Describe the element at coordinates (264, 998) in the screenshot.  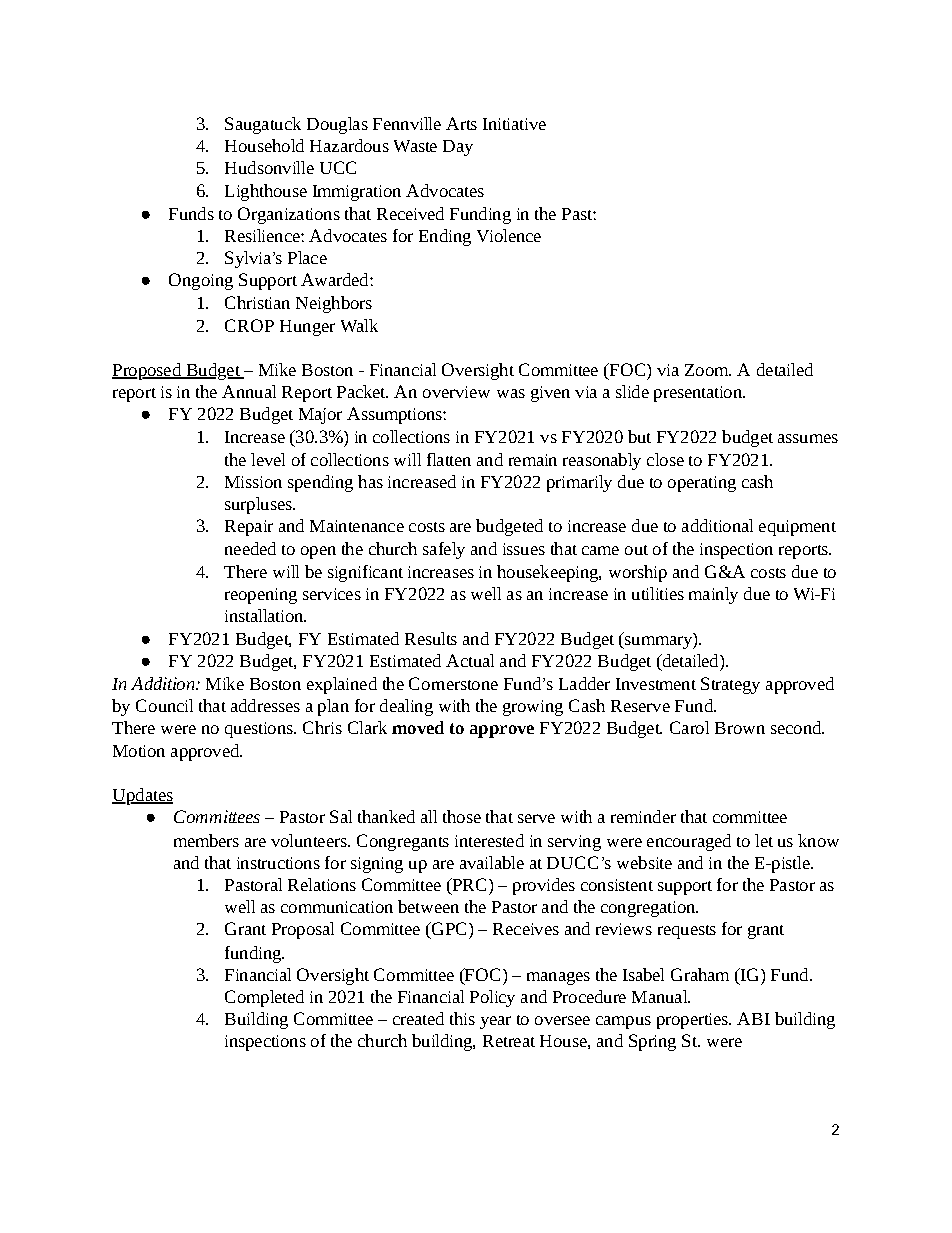
I see `Completed` at that location.
